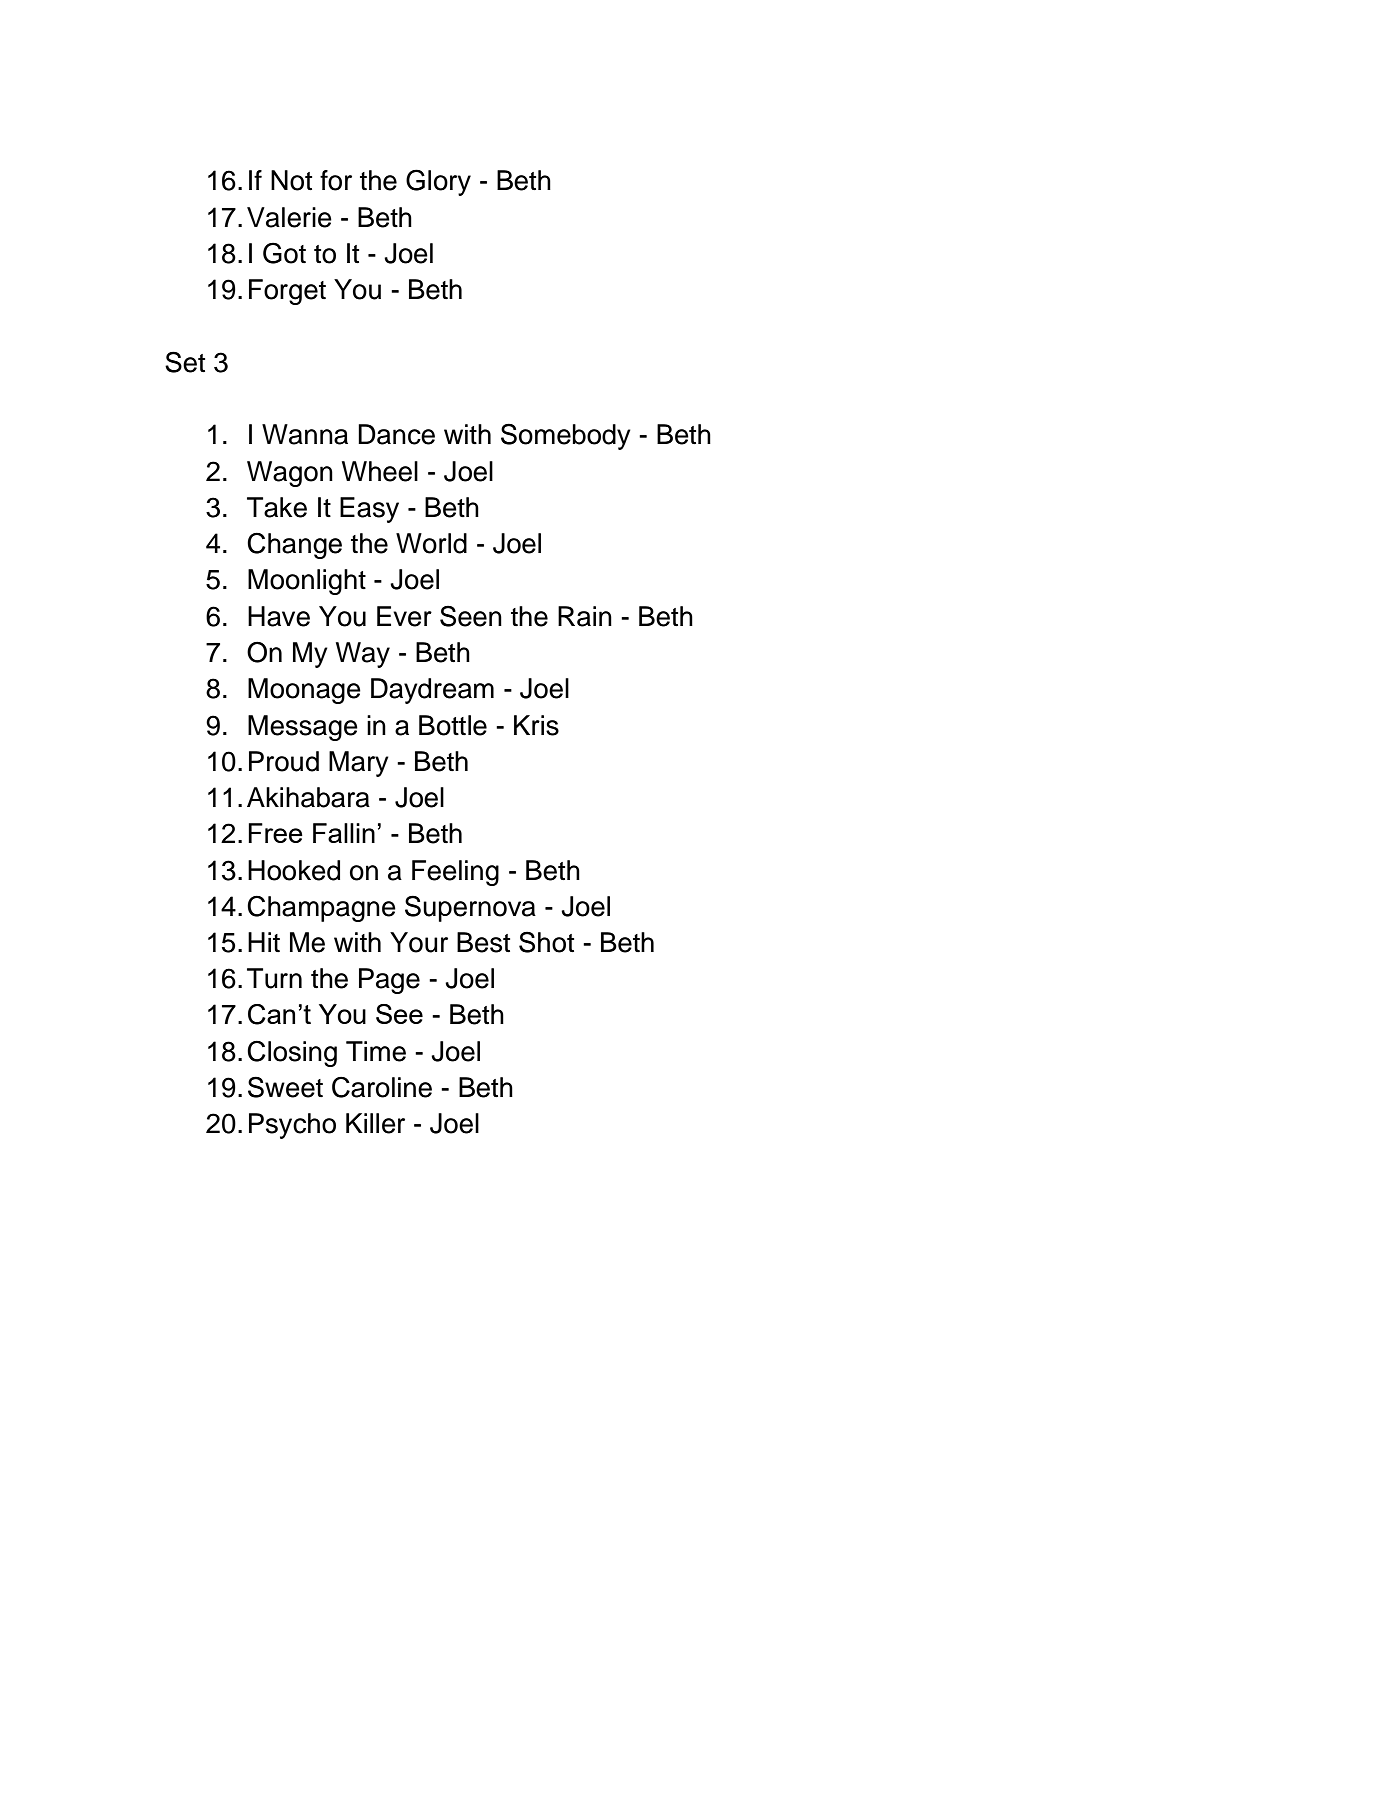 The width and height of the screenshot is (1399, 1810). I want to click on Kris, so click(536, 725).
